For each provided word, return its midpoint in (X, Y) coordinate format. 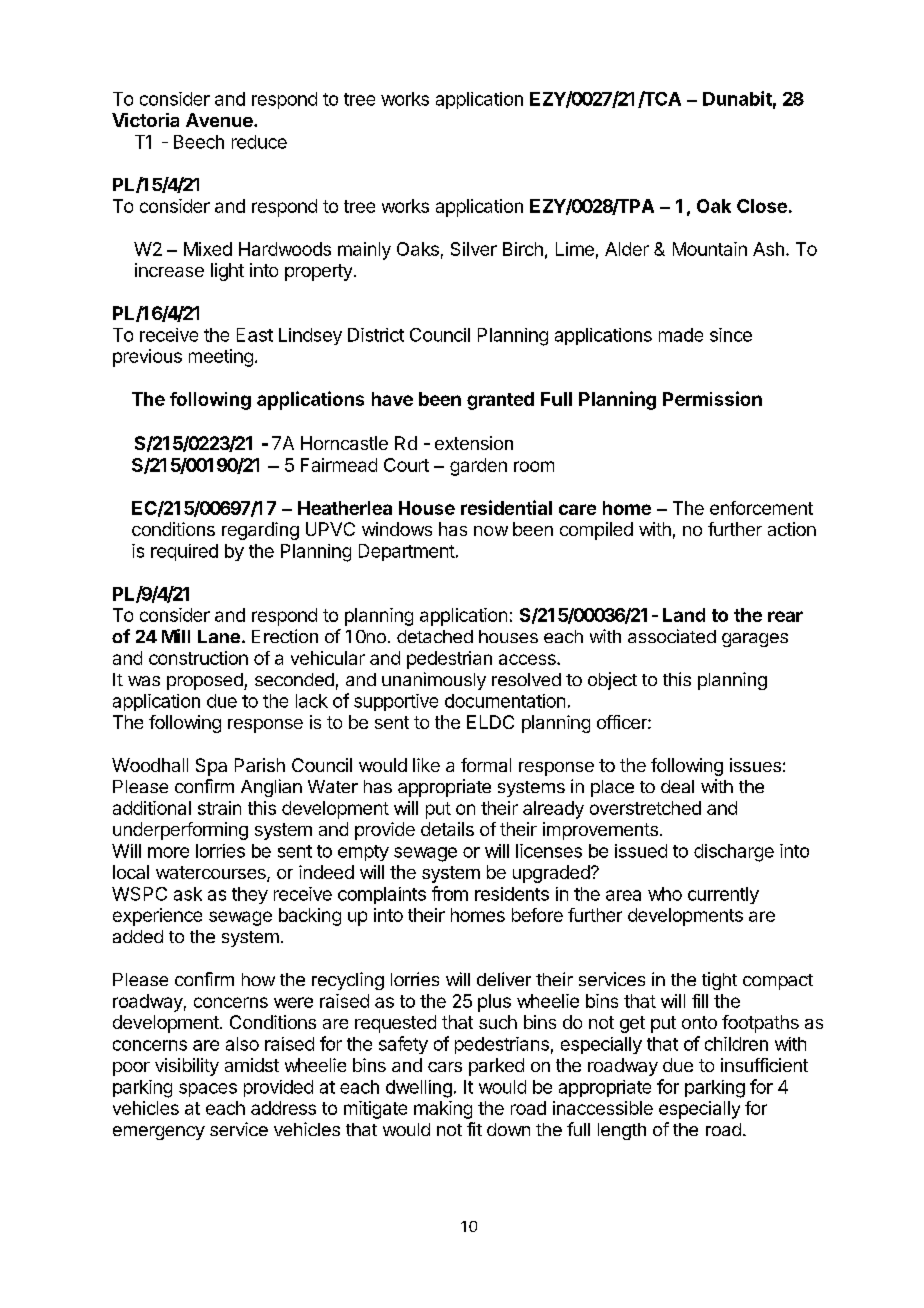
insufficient (764, 1065)
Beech (199, 142)
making (443, 1110)
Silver (474, 249)
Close (762, 206)
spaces (208, 1090)
